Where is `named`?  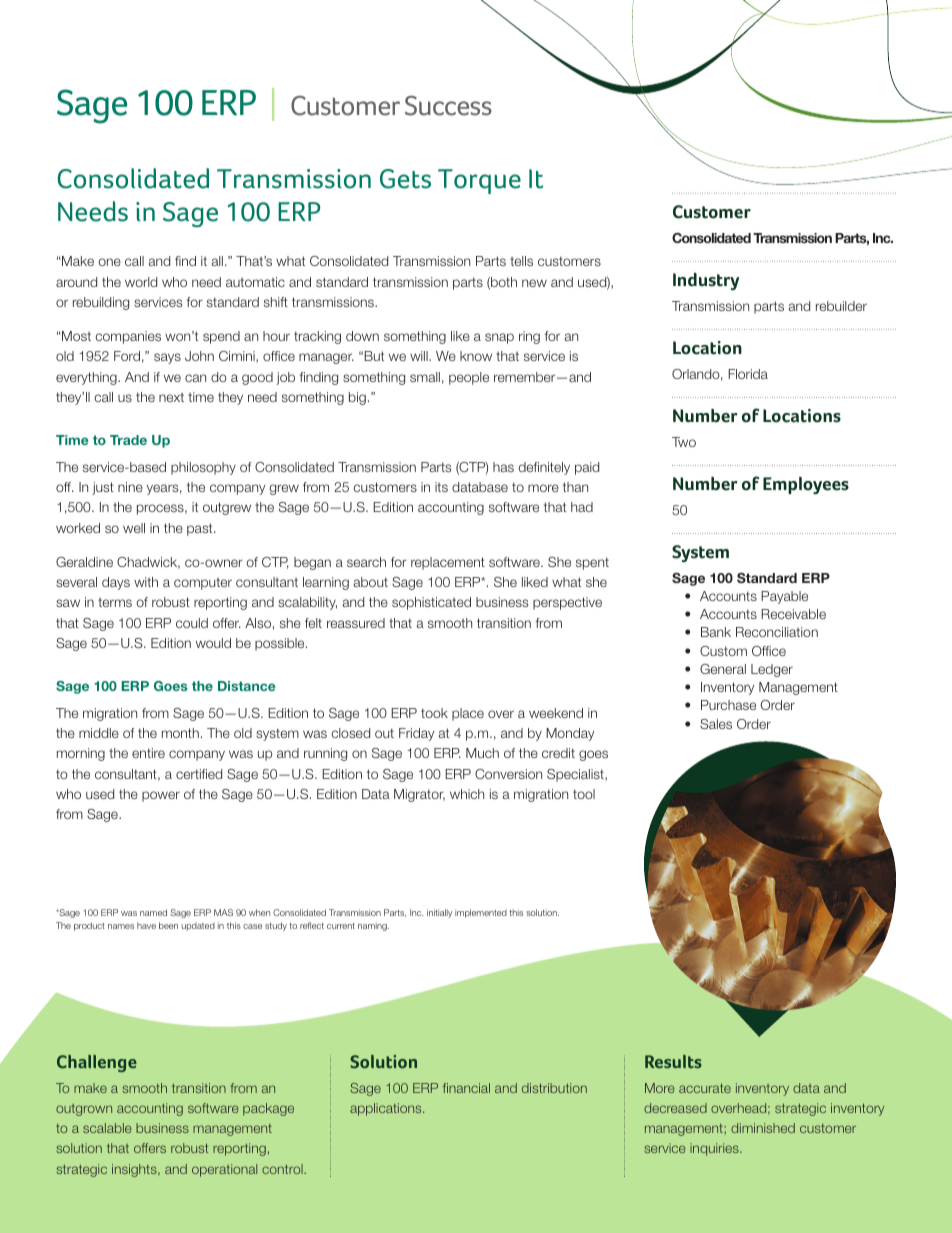
named is located at coordinates (153, 912).
